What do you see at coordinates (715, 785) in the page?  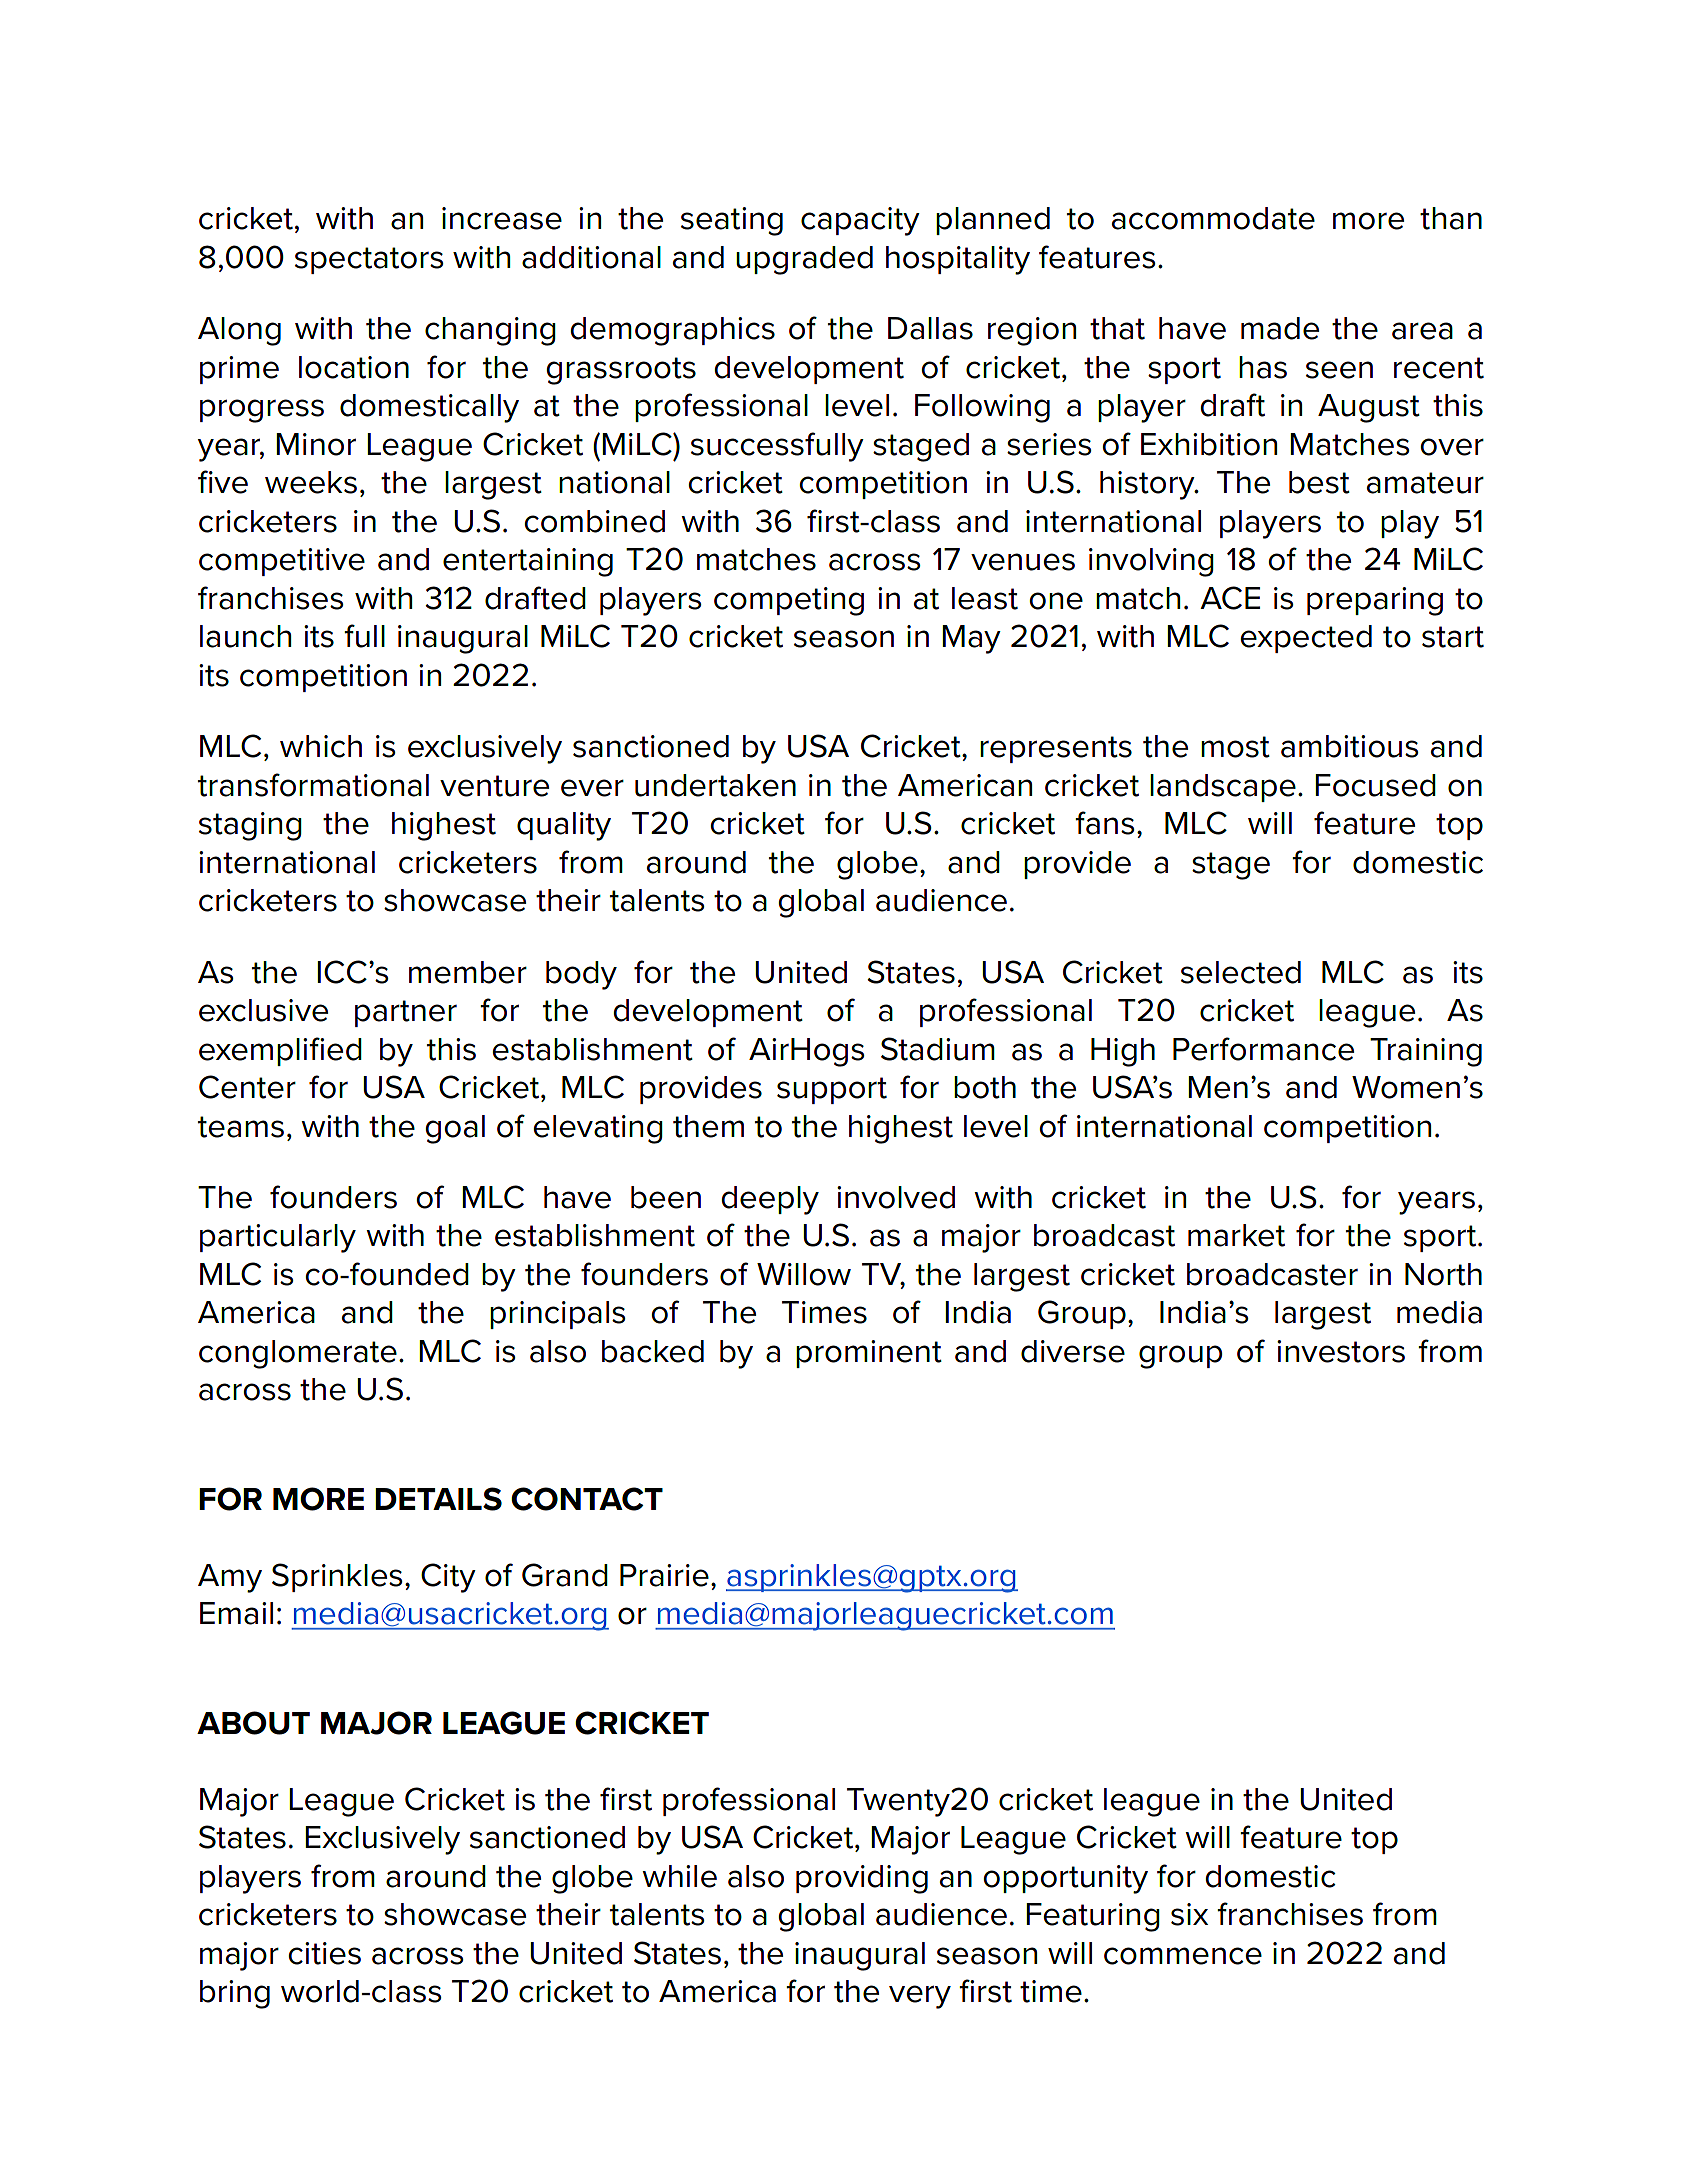 I see `undertaken` at bounding box center [715, 785].
